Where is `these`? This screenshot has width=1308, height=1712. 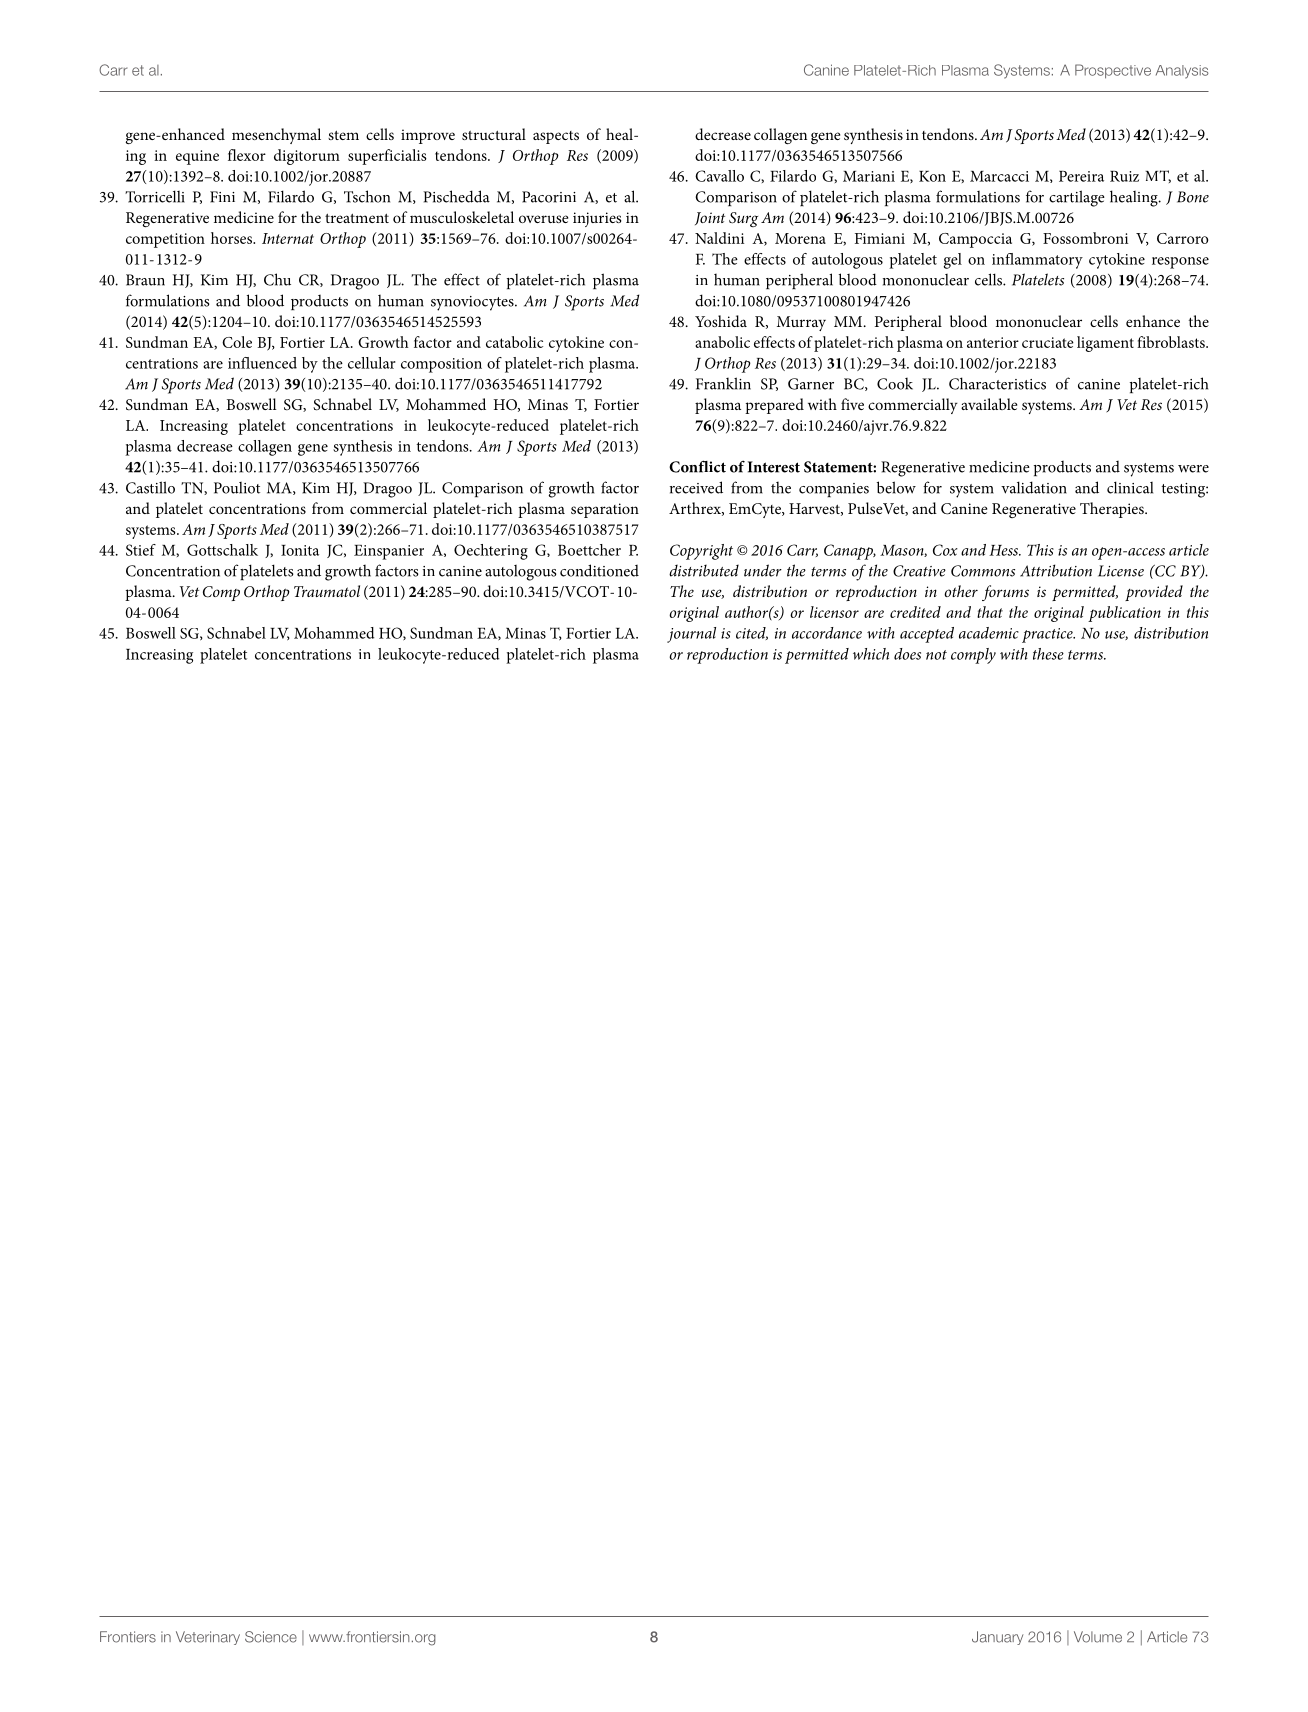
these is located at coordinates (1048, 654).
